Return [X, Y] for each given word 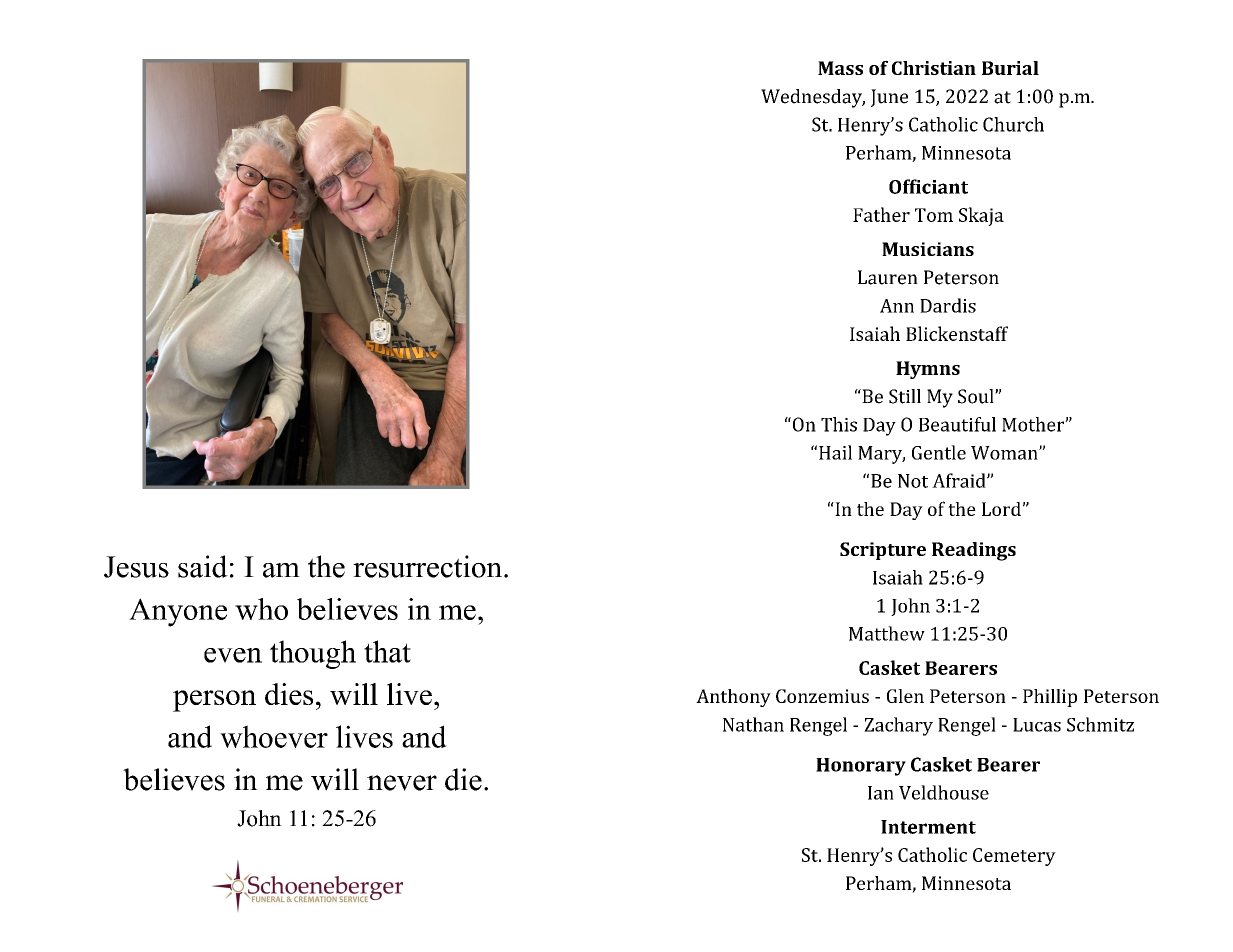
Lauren [888, 277]
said [203, 566]
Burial [1010, 68]
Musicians [928, 249]
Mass [840, 68]
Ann [897, 306]
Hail [835, 452]
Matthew [887, 633]
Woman [1005, 453]
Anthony [733, 698]
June [889, 98]
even [233, 655]
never [402, 783]
